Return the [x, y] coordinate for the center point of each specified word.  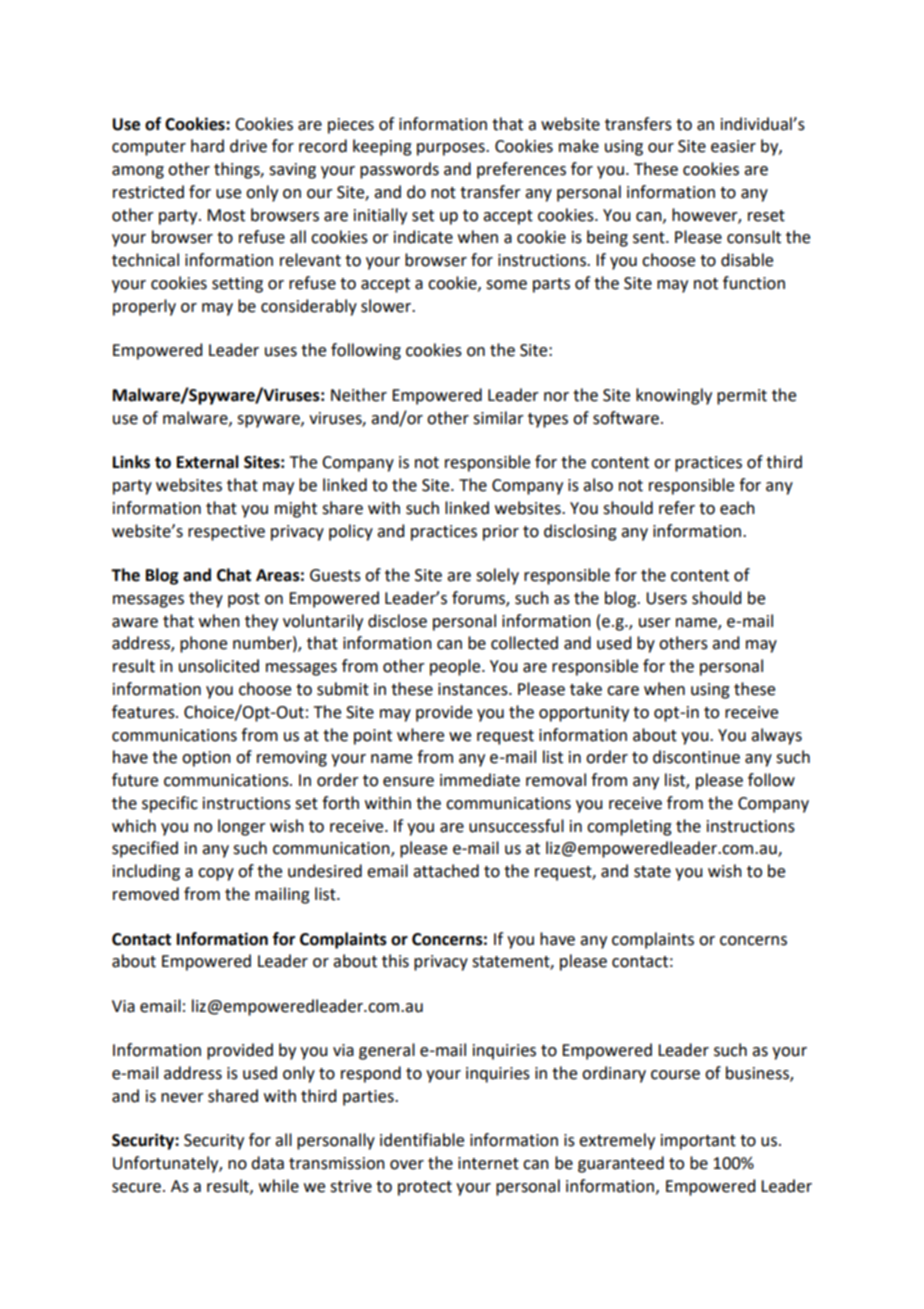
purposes [452, 149]
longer [242, 827]
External [208, 462]
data [267, 1163]
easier [733, 146]
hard [207, 146]
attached [446, 871]
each [737, 508]
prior [501, 533]
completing [629, 827]
